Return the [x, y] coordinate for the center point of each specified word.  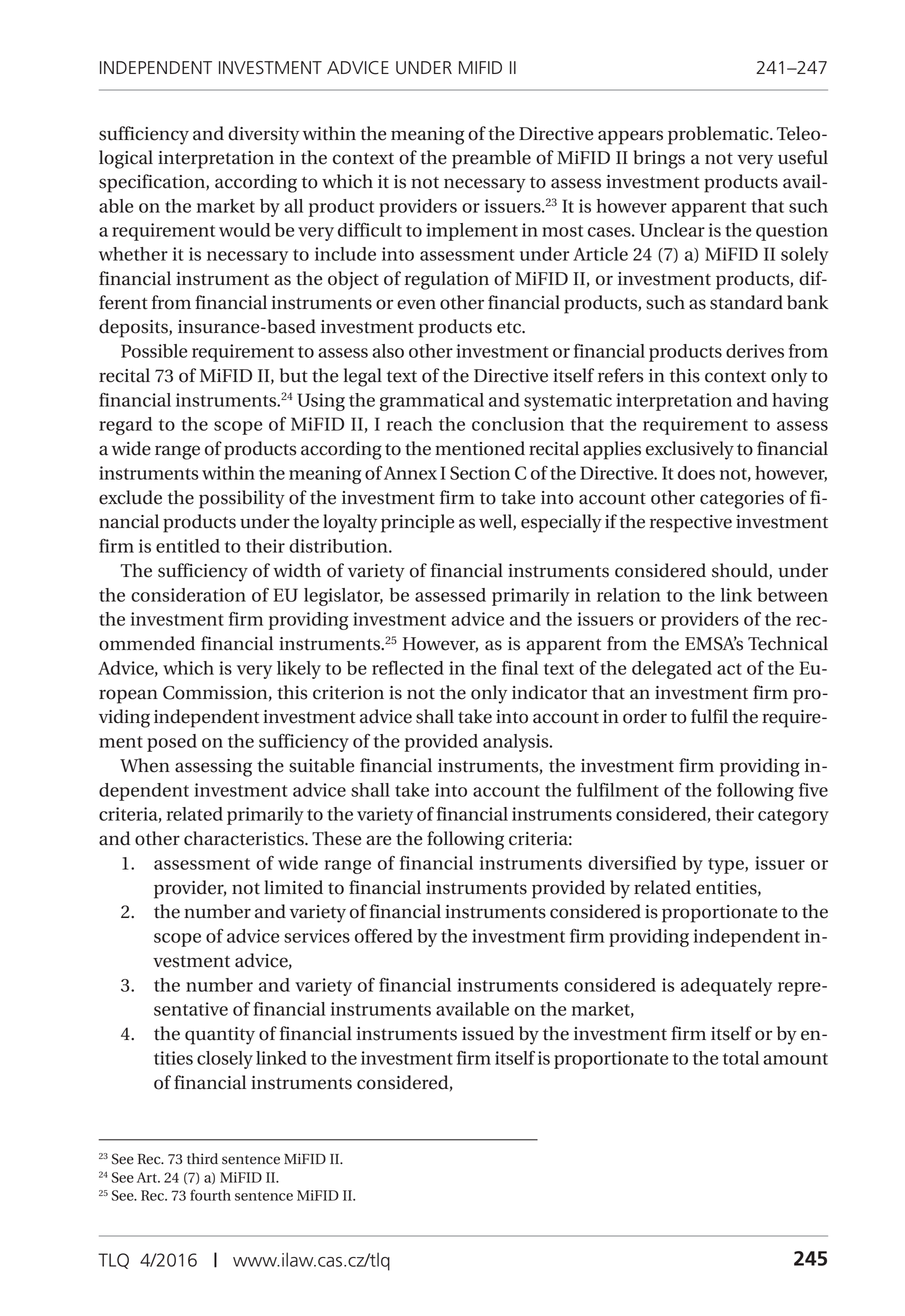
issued [488, 1033]
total [741, 1058]
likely [299, 670]
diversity [263, 135]
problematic [719, 135]
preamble [491, 159]
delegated [672, 670]
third [202, 1159]
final [520, 668]
